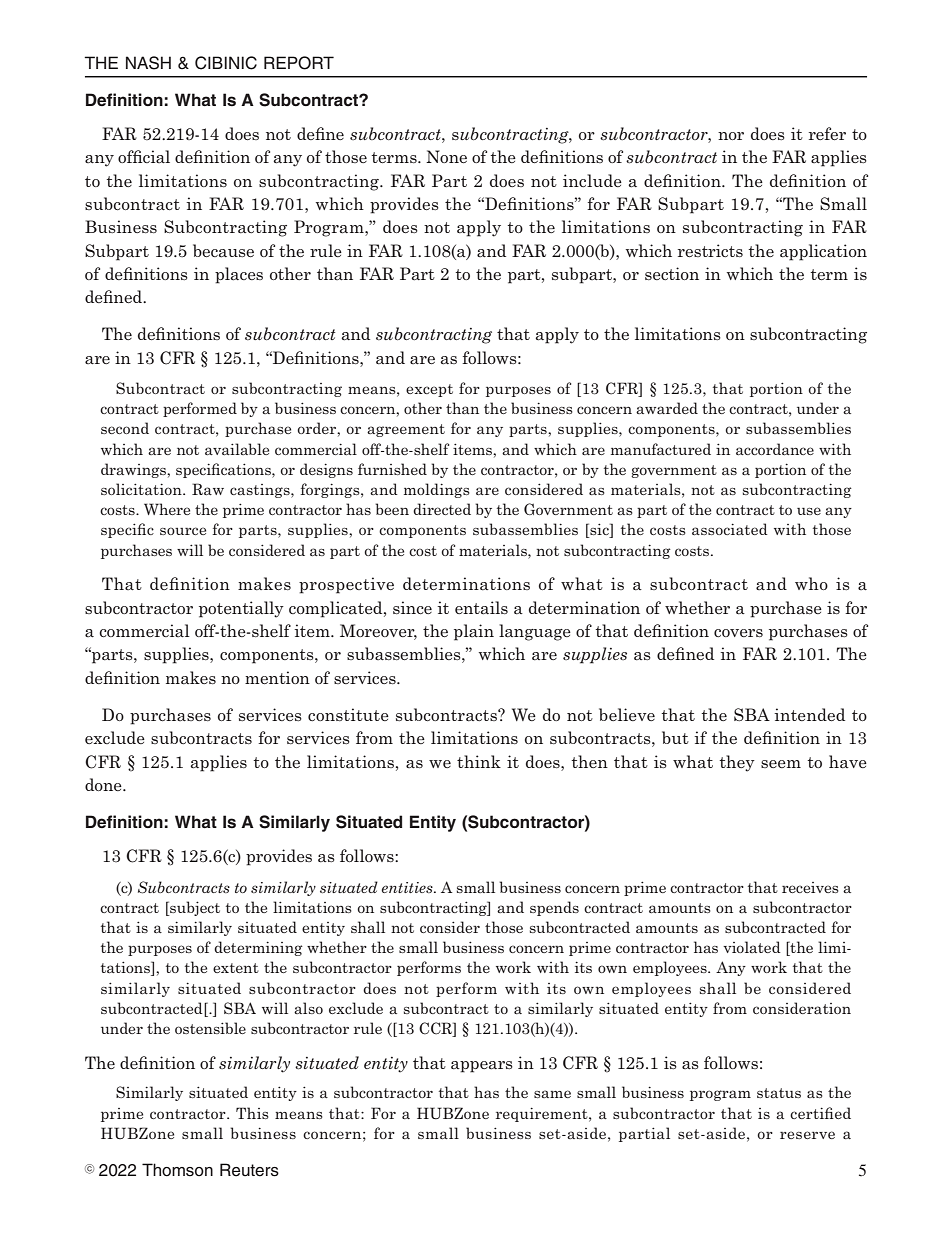  What do you see at coordinates (738, 633) in the page?
I see `covers` at bounding box center [738, 633].
